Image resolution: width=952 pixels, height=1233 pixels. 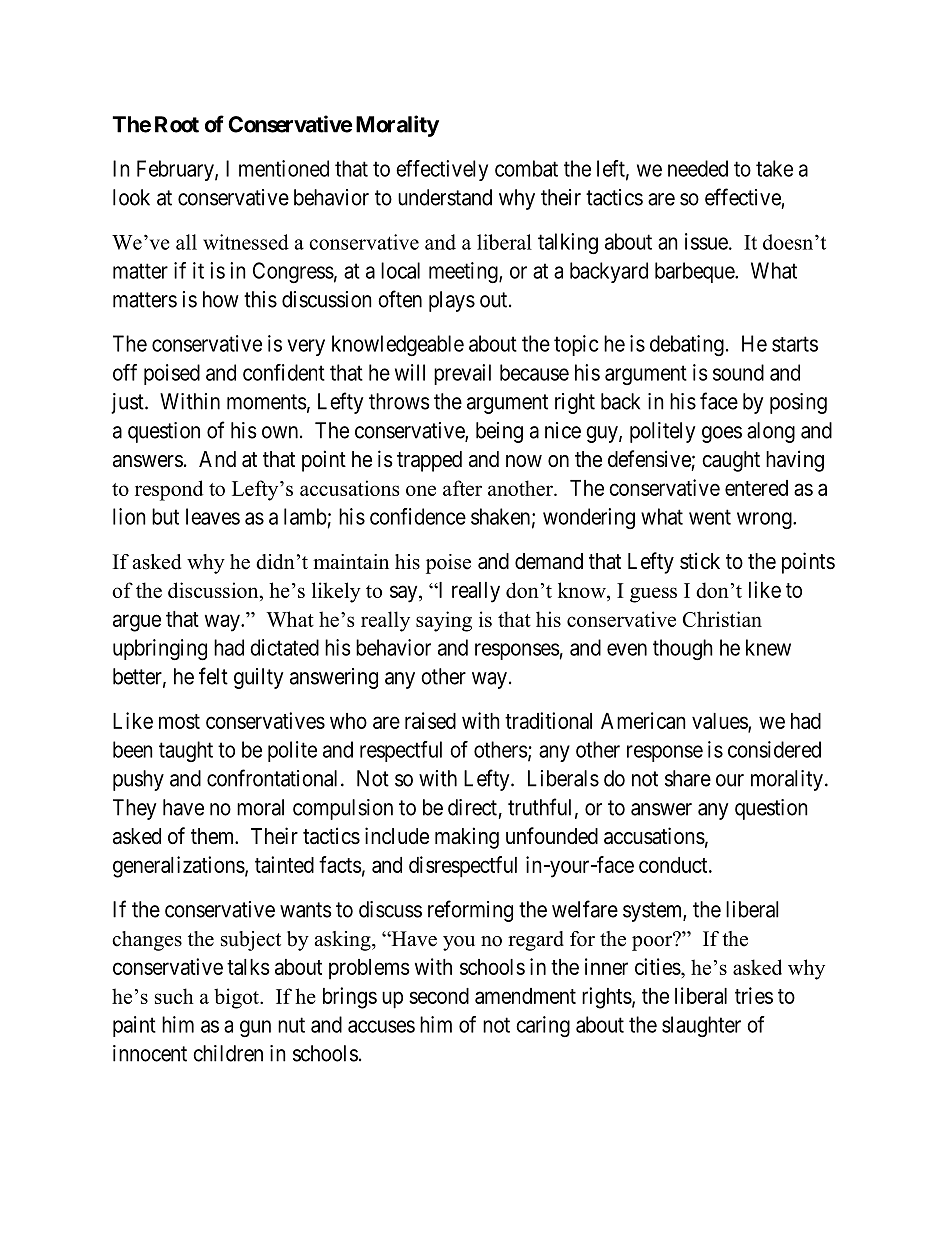 I want to click on children, so click(x=228, y=1053).
